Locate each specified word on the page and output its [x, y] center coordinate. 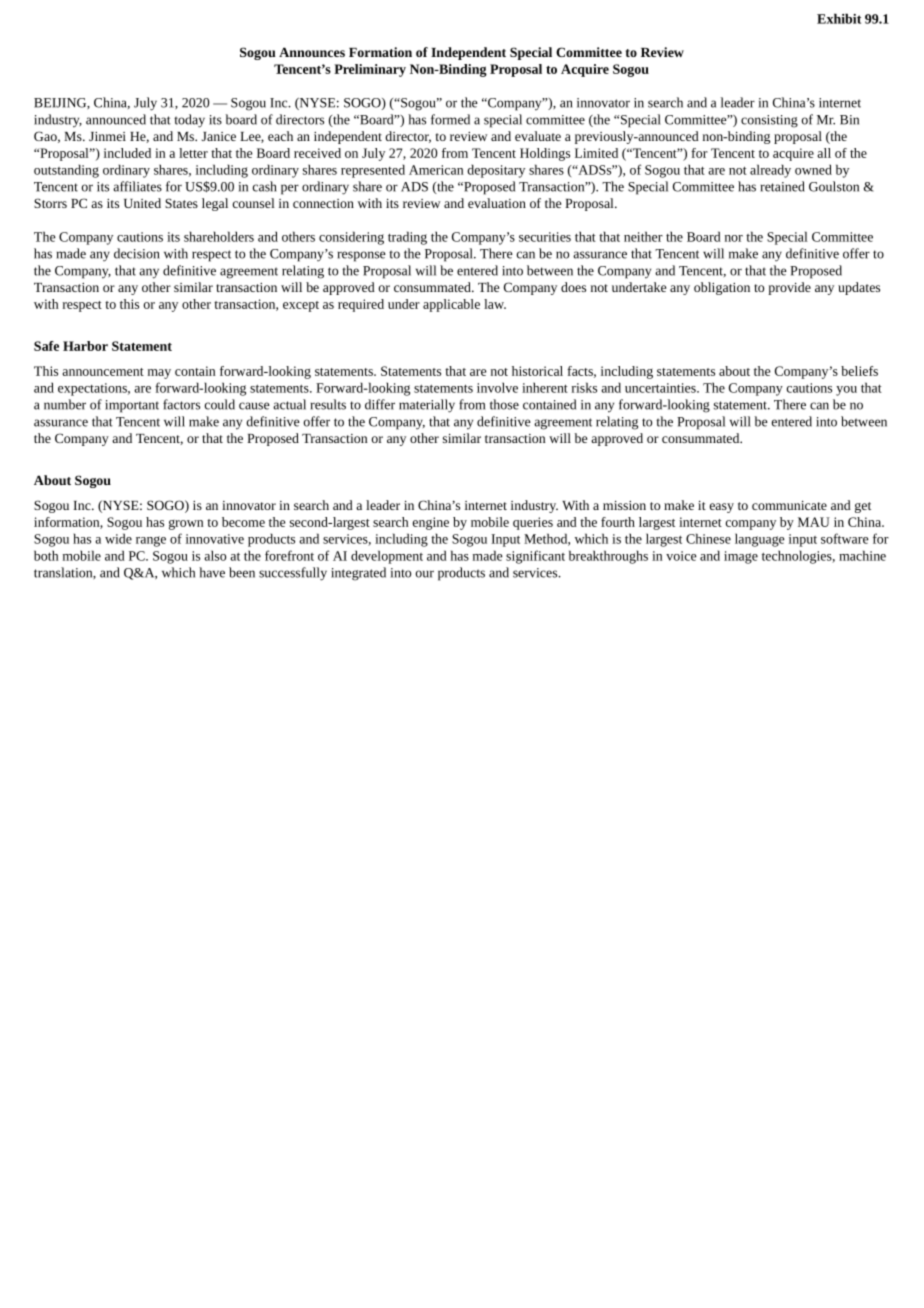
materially [427, 406]
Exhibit [839, 18]
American [436, 170]
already [770, 171]
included [127, 153]
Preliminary [370, 70]
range [151, 541]
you [846, 391]
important [132, 406]
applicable [451, 305]
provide [789, 288]
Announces [312, 52]
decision [137, 253]
